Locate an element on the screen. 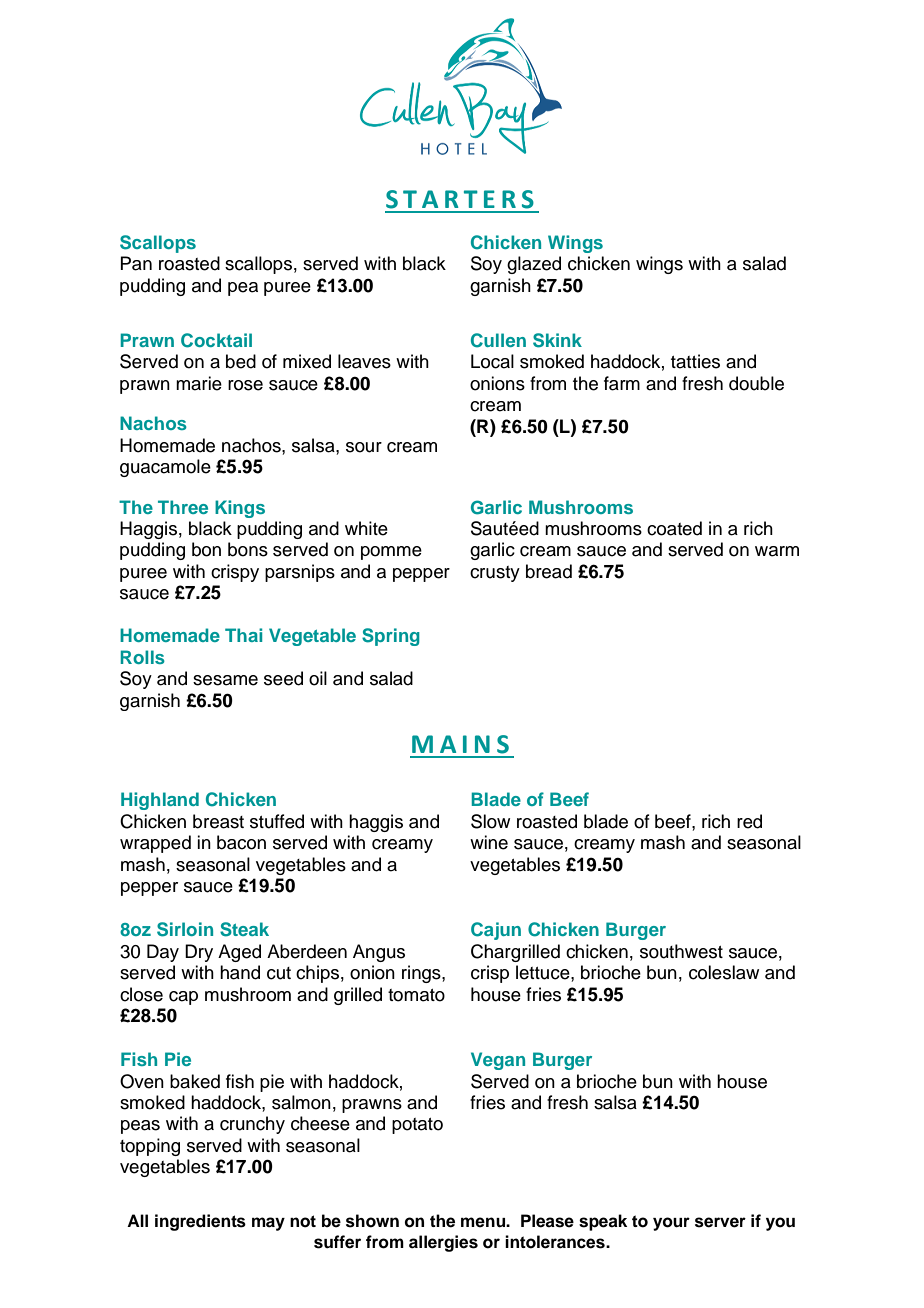 The width and height of the screenshot is (924, 1308). pomme is located at coordinates (391, 553).
